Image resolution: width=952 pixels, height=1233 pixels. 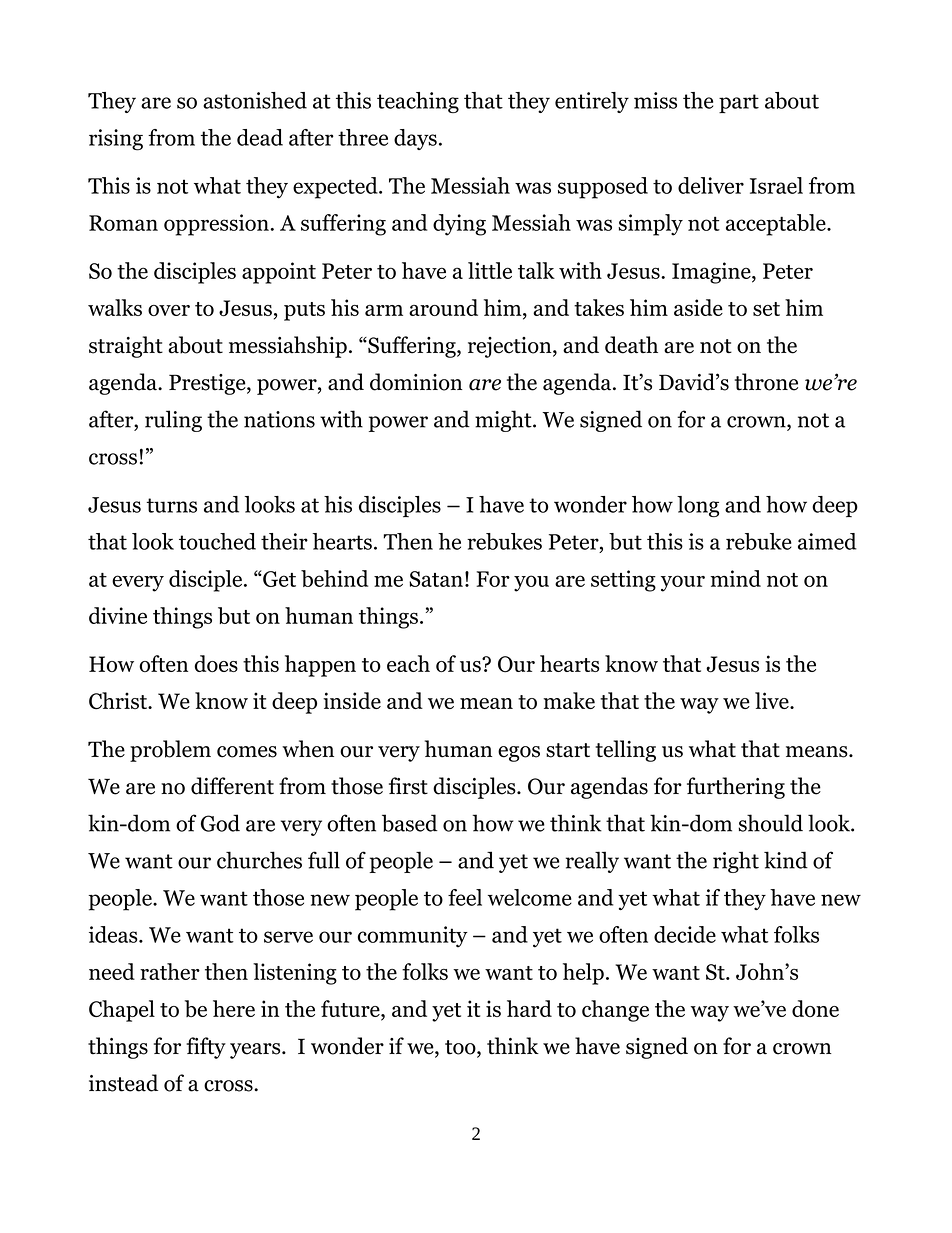 I want to click on should, so click(x=770, y=823).
